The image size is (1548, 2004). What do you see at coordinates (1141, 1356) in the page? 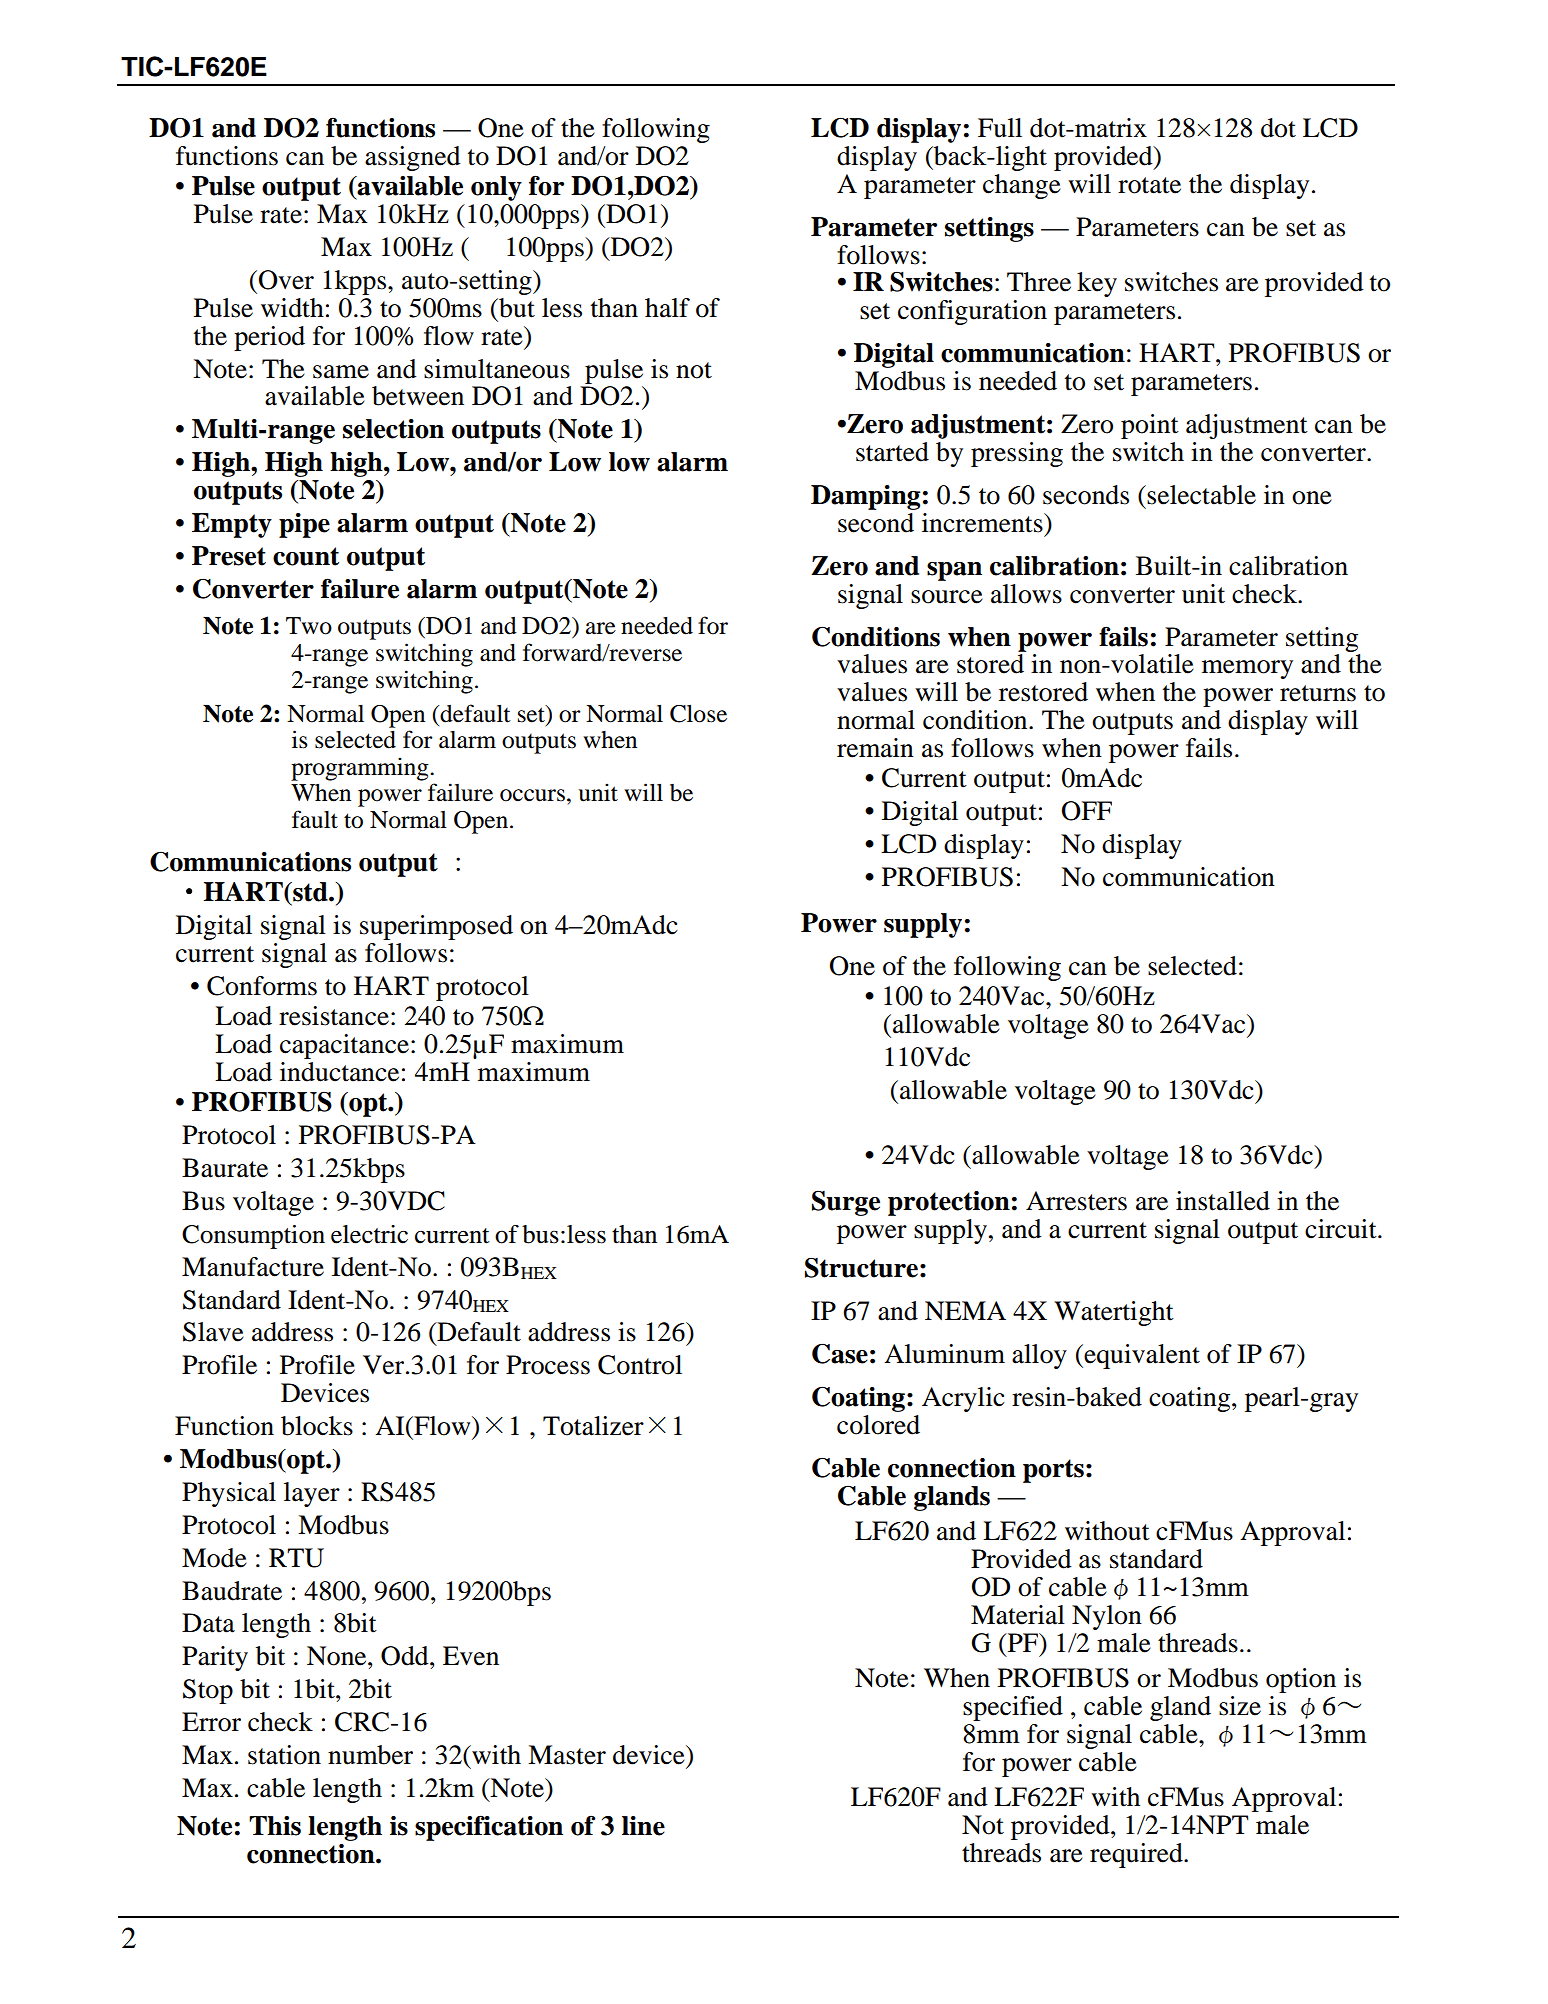
I see `equivalent` at bounding box center [1141, 1356].
